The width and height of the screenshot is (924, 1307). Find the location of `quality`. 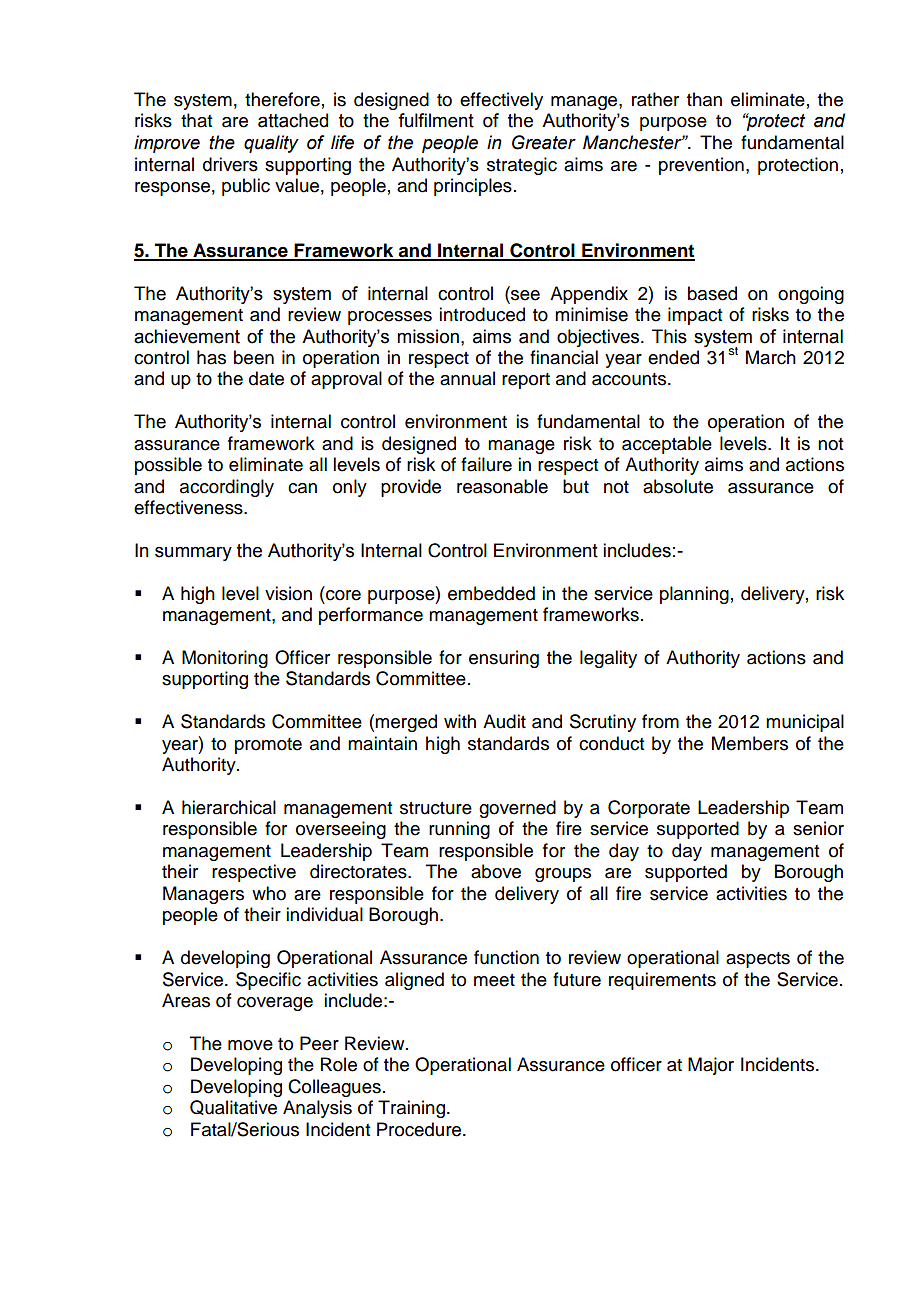

quality is located at coordinates (271, 144).
